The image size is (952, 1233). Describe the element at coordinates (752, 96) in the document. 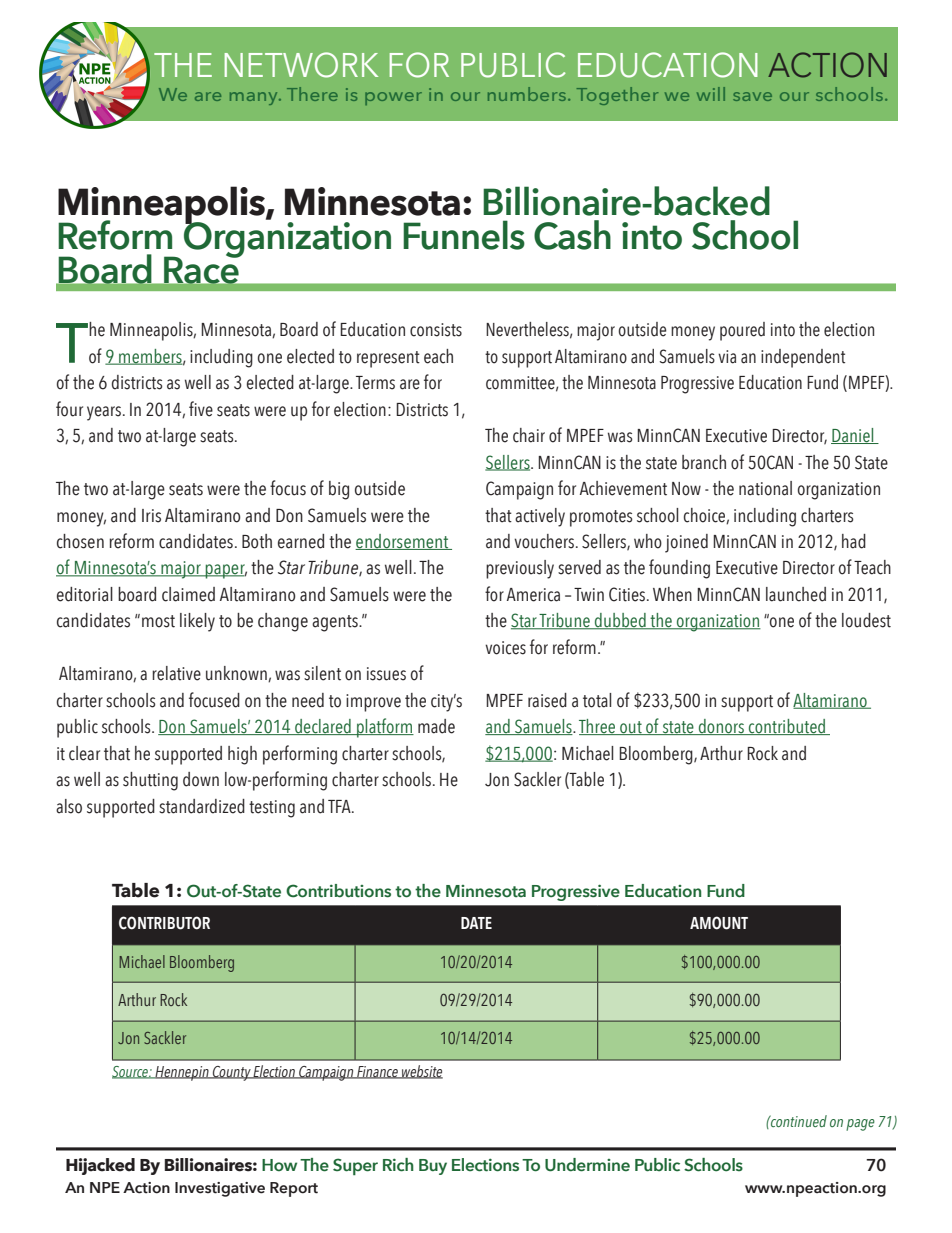

I see `save` at that location.
